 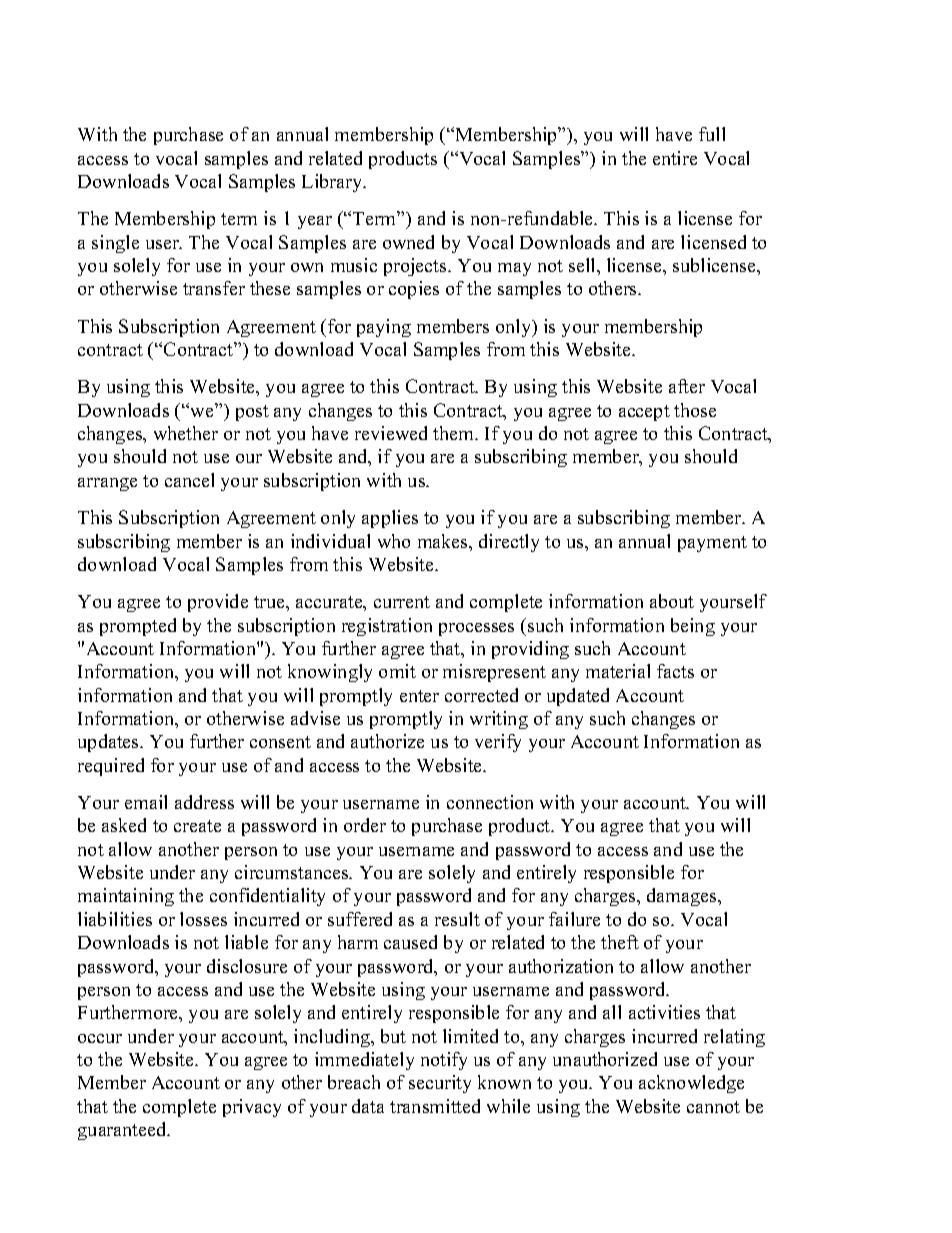 I want to click on damages, so click(x=683, y=897).
